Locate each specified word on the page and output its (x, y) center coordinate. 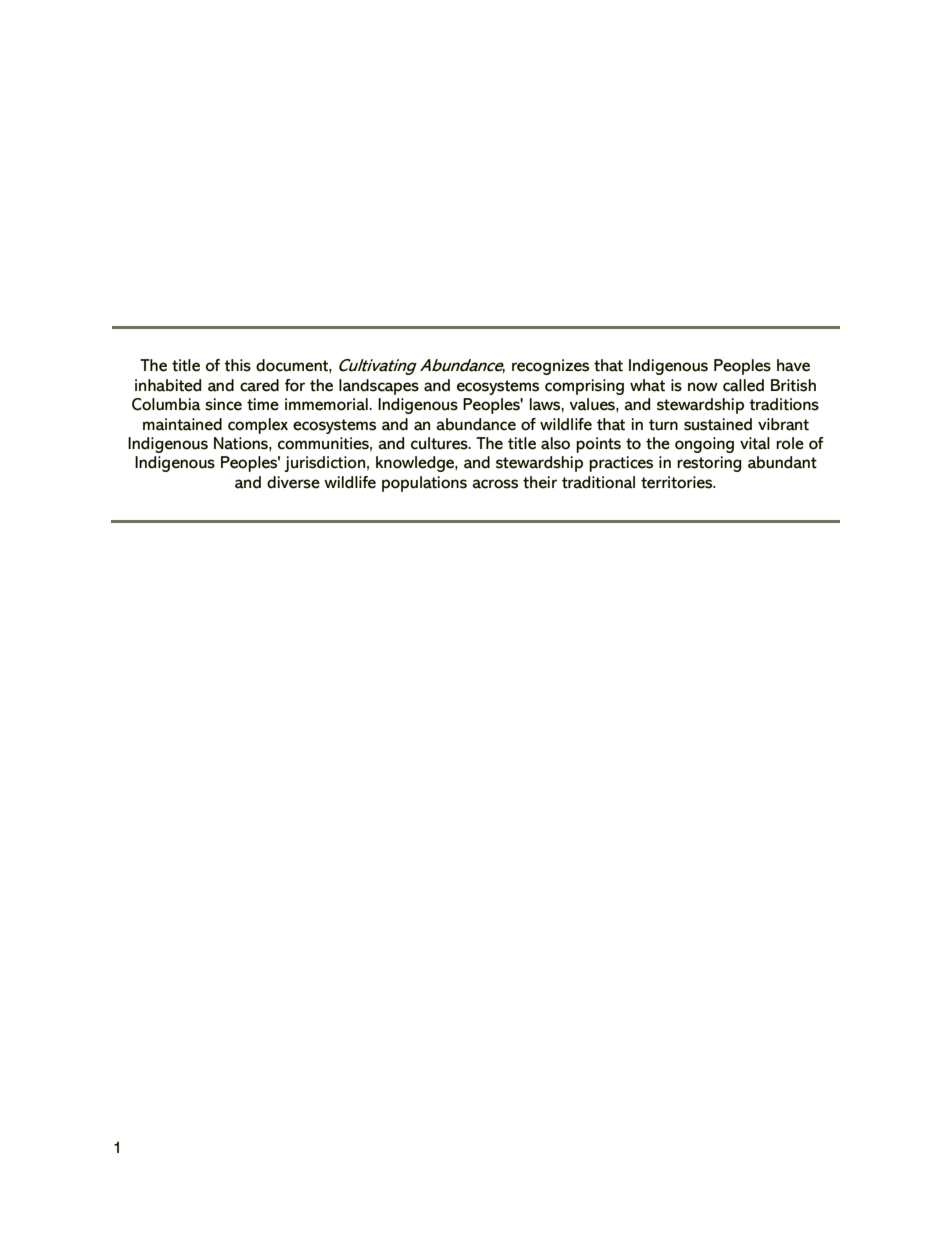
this (237, 365)
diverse (293, 482)
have (793, 365)
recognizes (550, 367)
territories (678, 482)
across (495, 484)
